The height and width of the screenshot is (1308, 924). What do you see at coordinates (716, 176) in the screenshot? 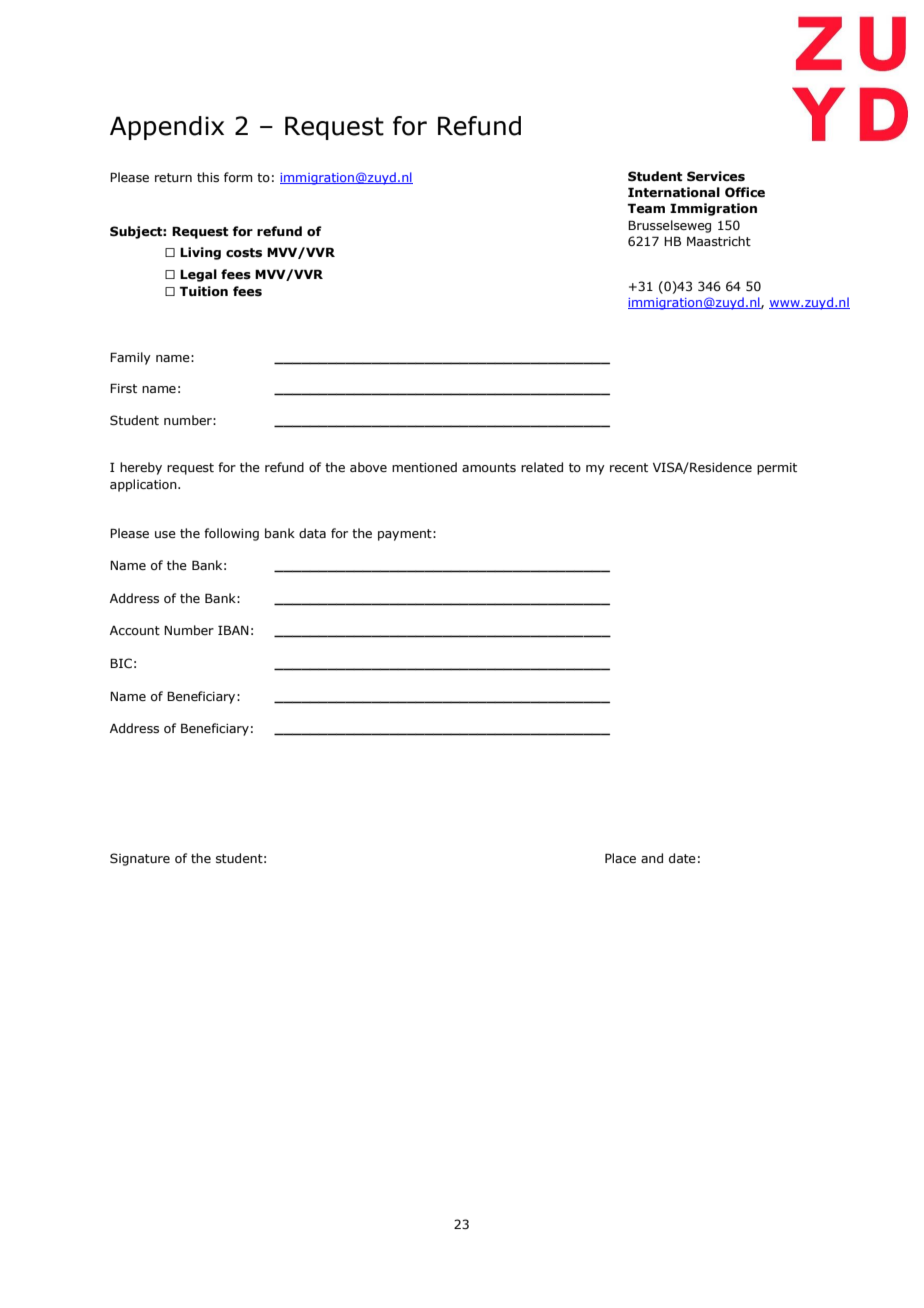
I see `Services` at bounding box center [716, 176].
